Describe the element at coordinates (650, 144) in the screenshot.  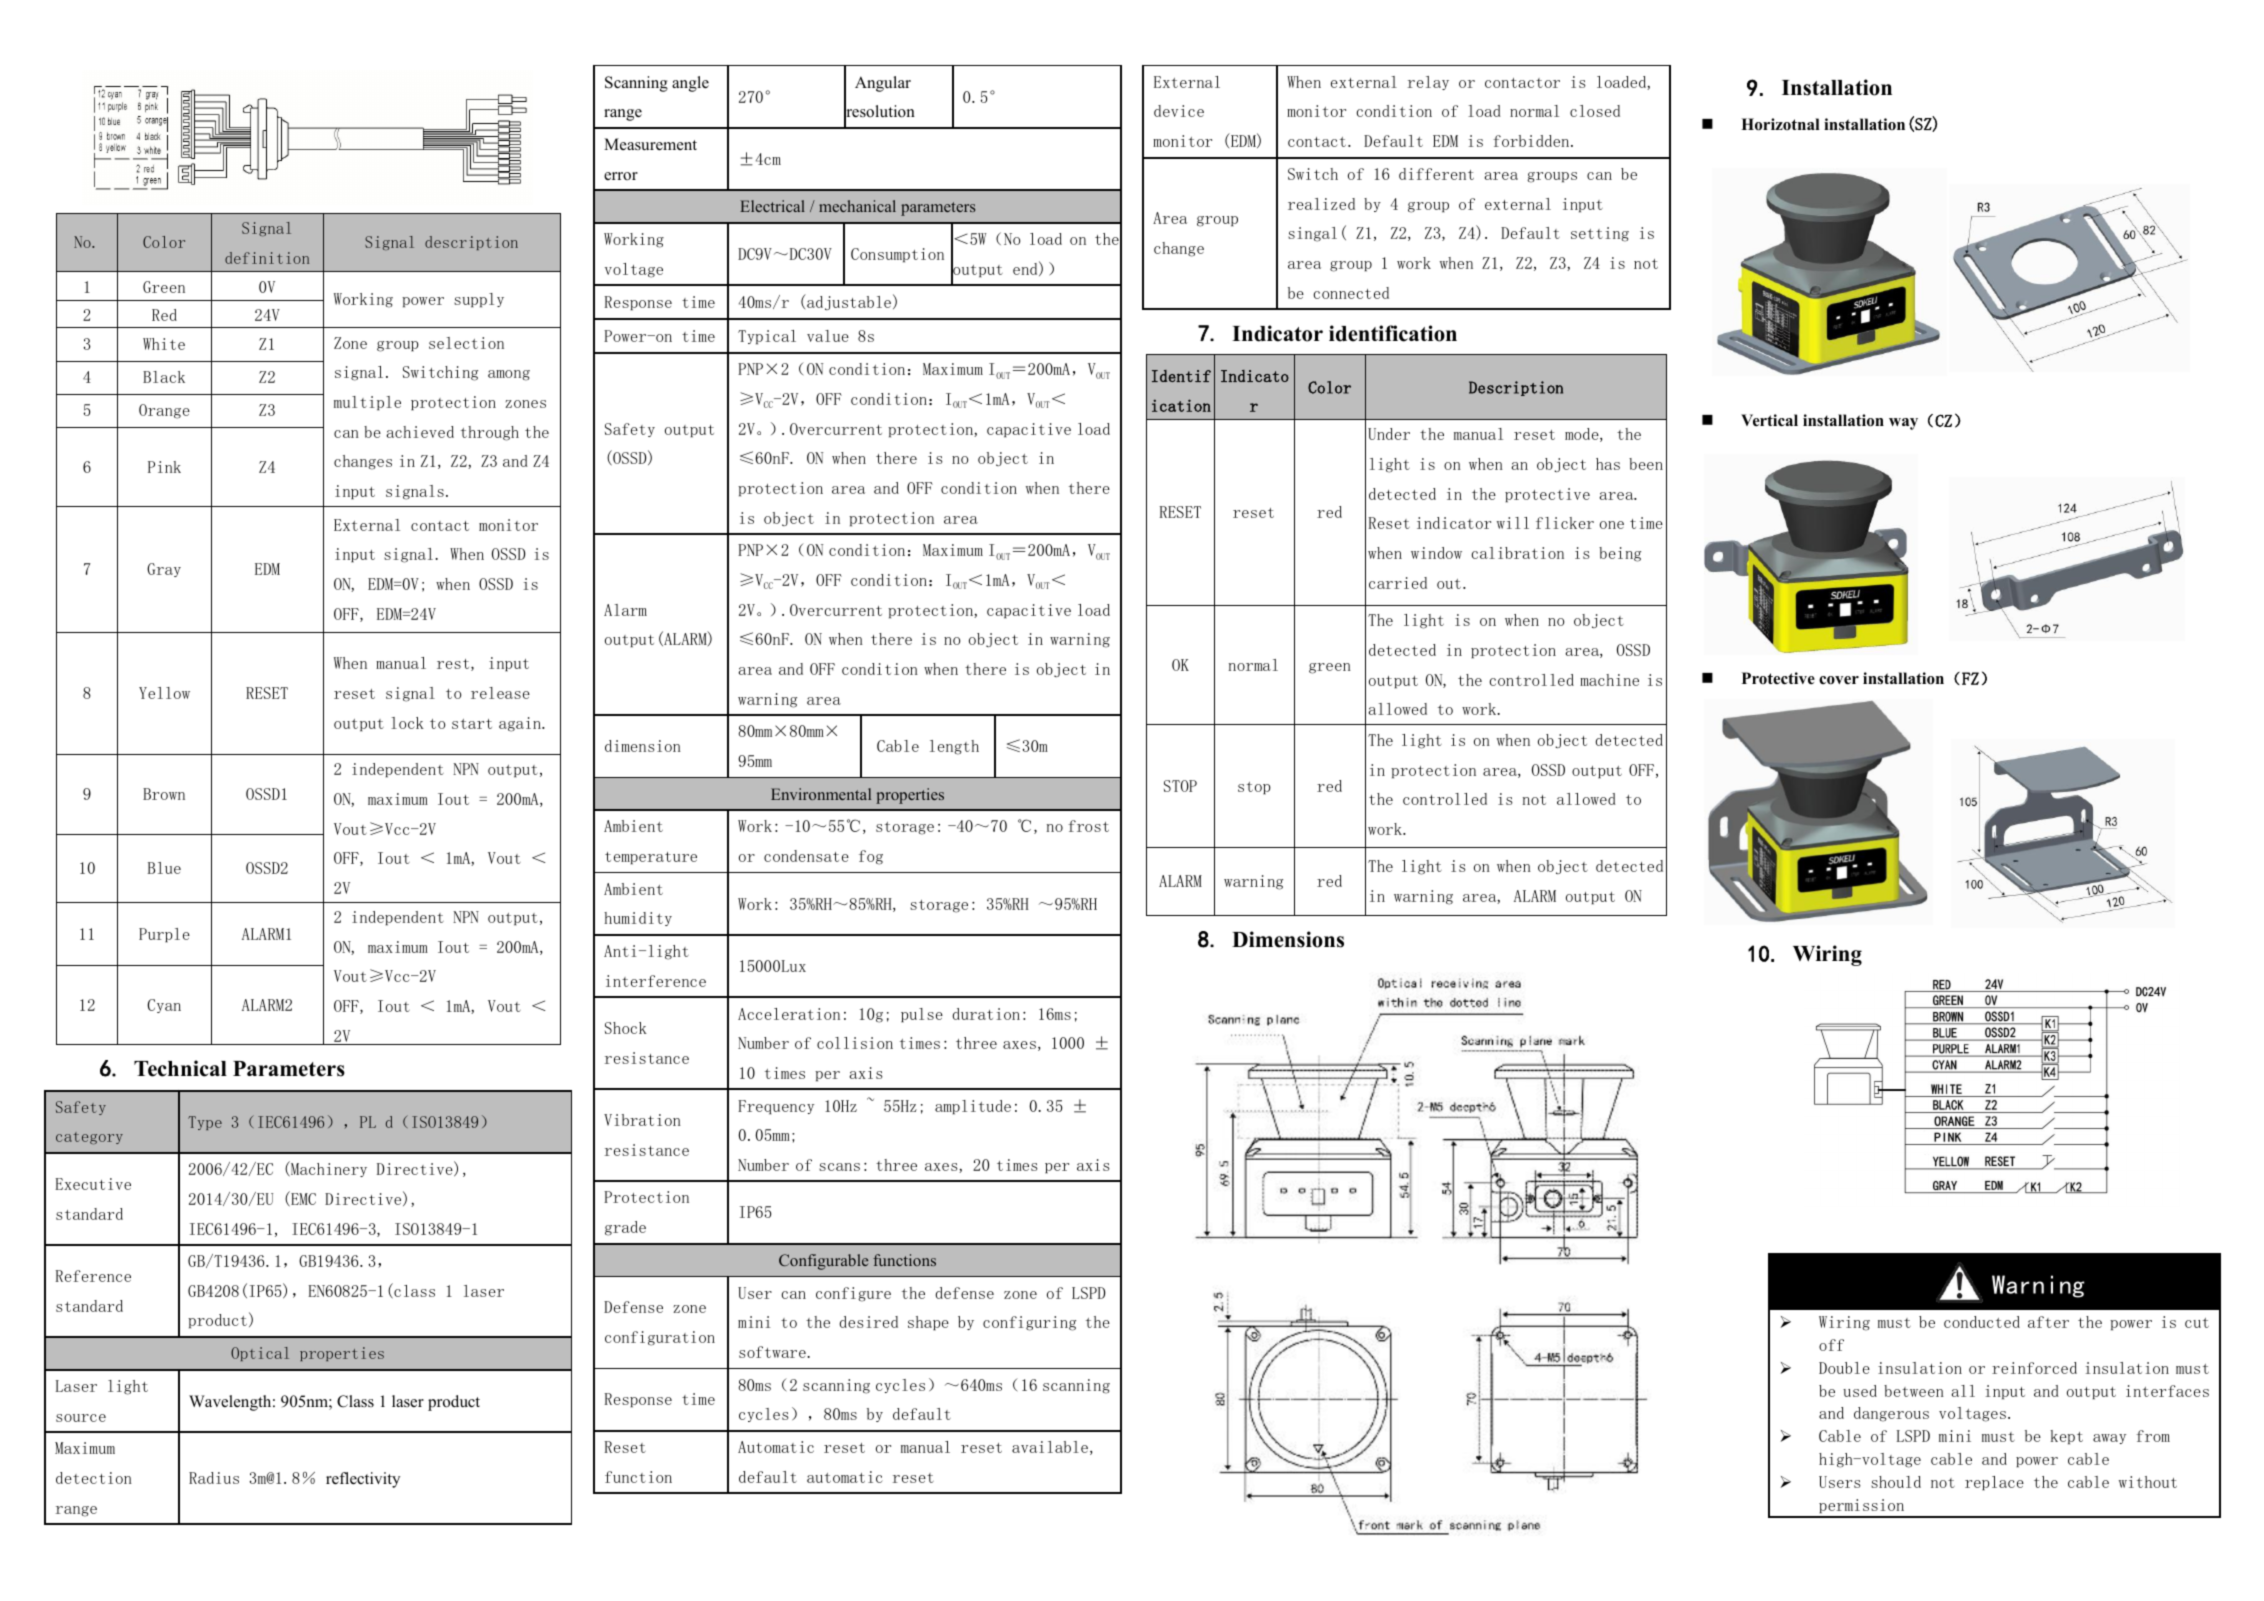
I see `Measurement` at that location.
